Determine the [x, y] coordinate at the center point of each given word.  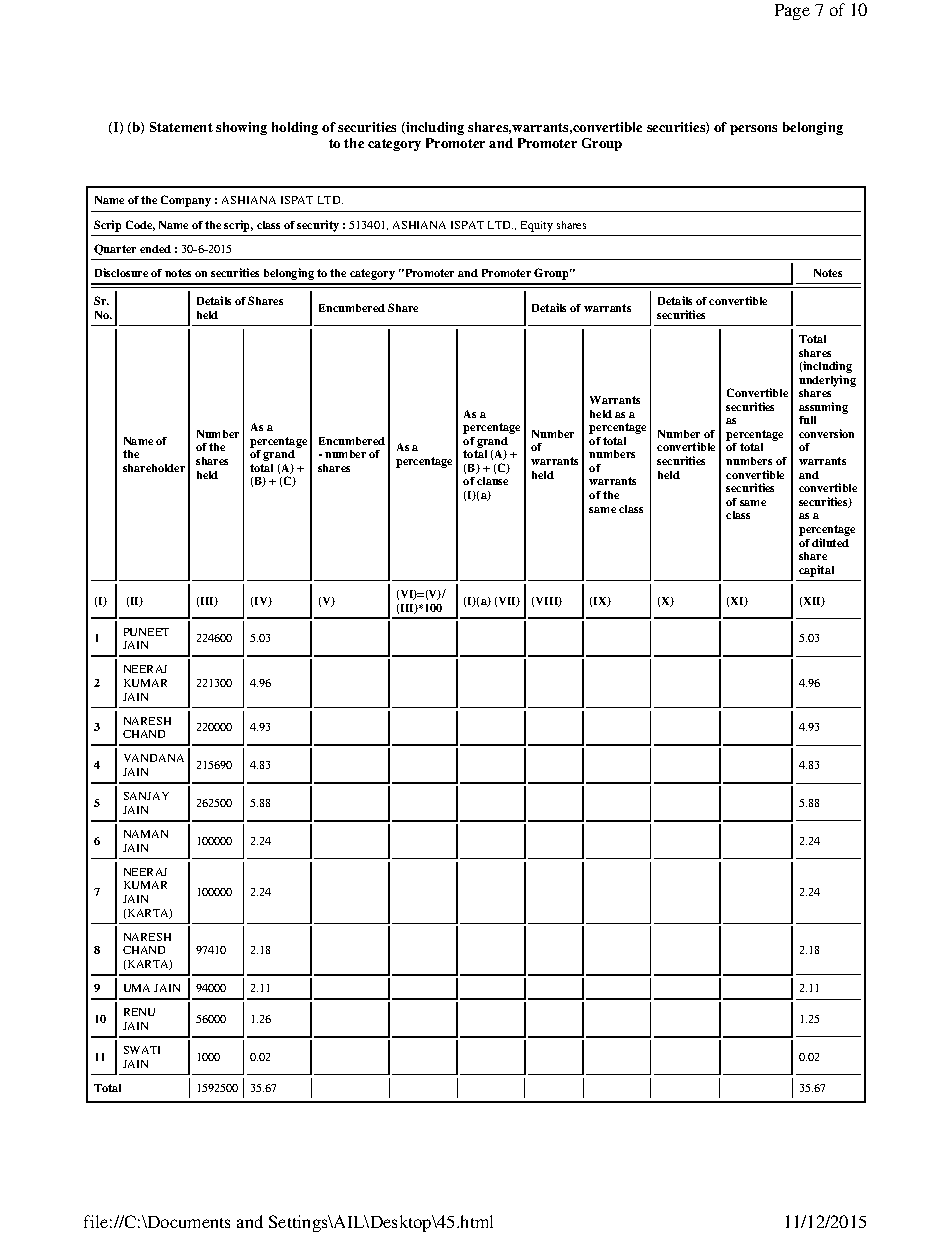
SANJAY [146, 796]
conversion [826, 433]
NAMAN [146, 834]
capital [816, 571]
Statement [181, 127]
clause [492, 481]
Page [792, 12]
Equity [537, 226]
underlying [827, 381]
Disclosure [121, 272]
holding [295, 128]
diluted [830, 542]
